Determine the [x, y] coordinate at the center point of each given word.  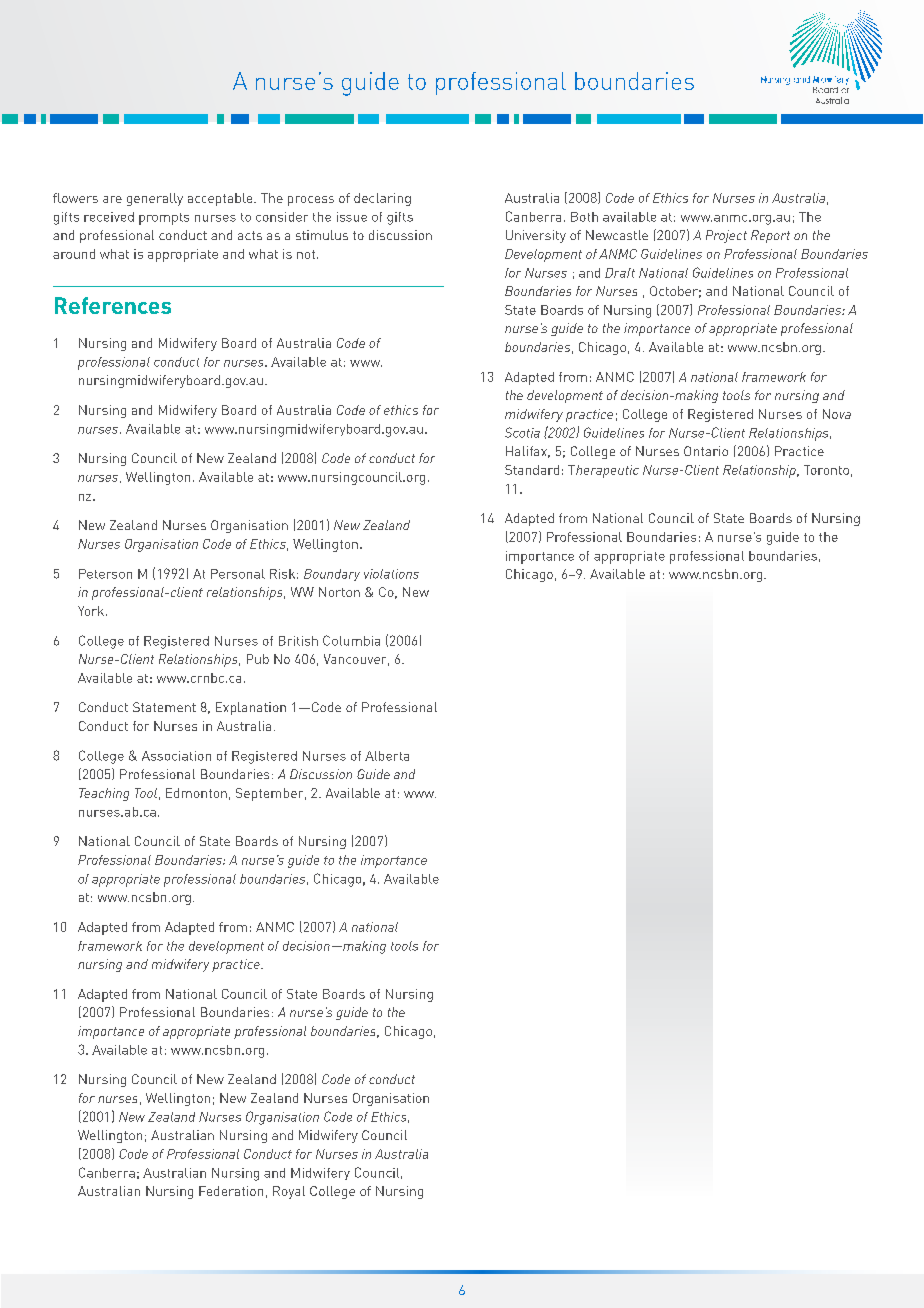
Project [726, 236]
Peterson [105, 574]
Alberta [387, 756]
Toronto [826, 470]
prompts [164, 219]
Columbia [351, 640]
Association [176, 756]
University [536, 236]
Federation [231, 1191]
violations [391, 574]
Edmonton [196, 793]
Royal [289, 1192]
